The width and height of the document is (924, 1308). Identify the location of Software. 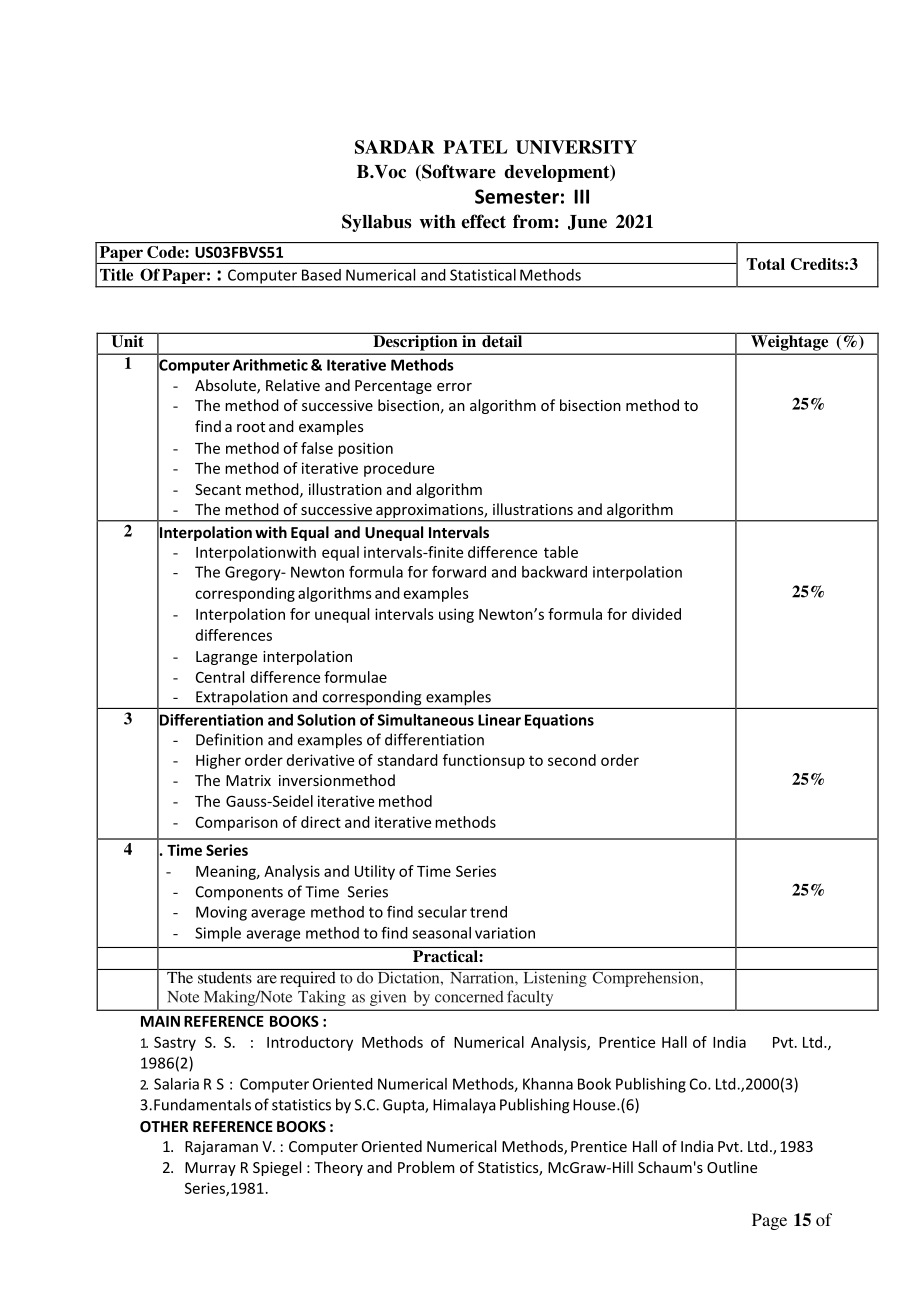
(458, 172).
